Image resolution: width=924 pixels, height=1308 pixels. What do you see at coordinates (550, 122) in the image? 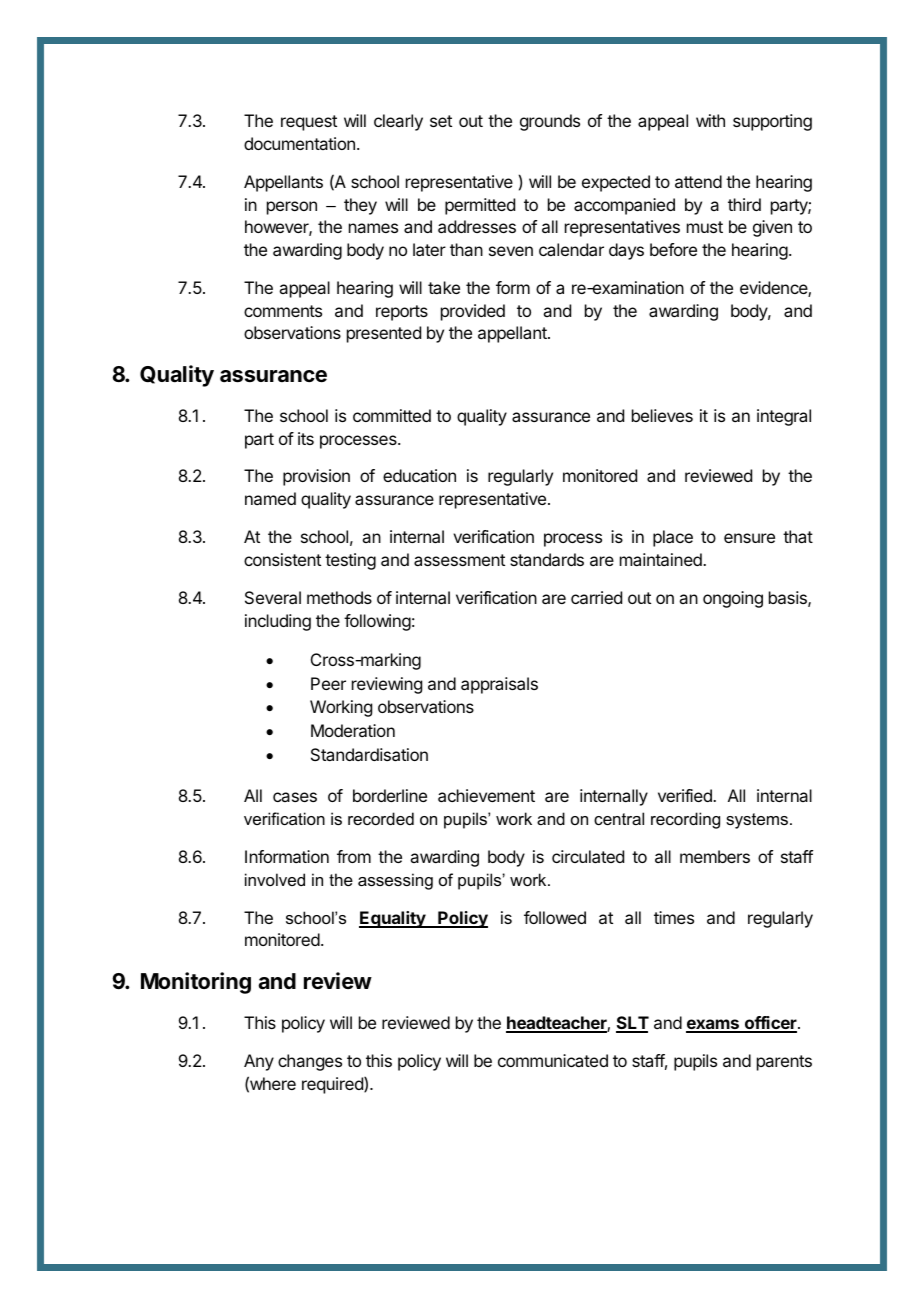
I see `grounds` at bounding box center [550, 122].
